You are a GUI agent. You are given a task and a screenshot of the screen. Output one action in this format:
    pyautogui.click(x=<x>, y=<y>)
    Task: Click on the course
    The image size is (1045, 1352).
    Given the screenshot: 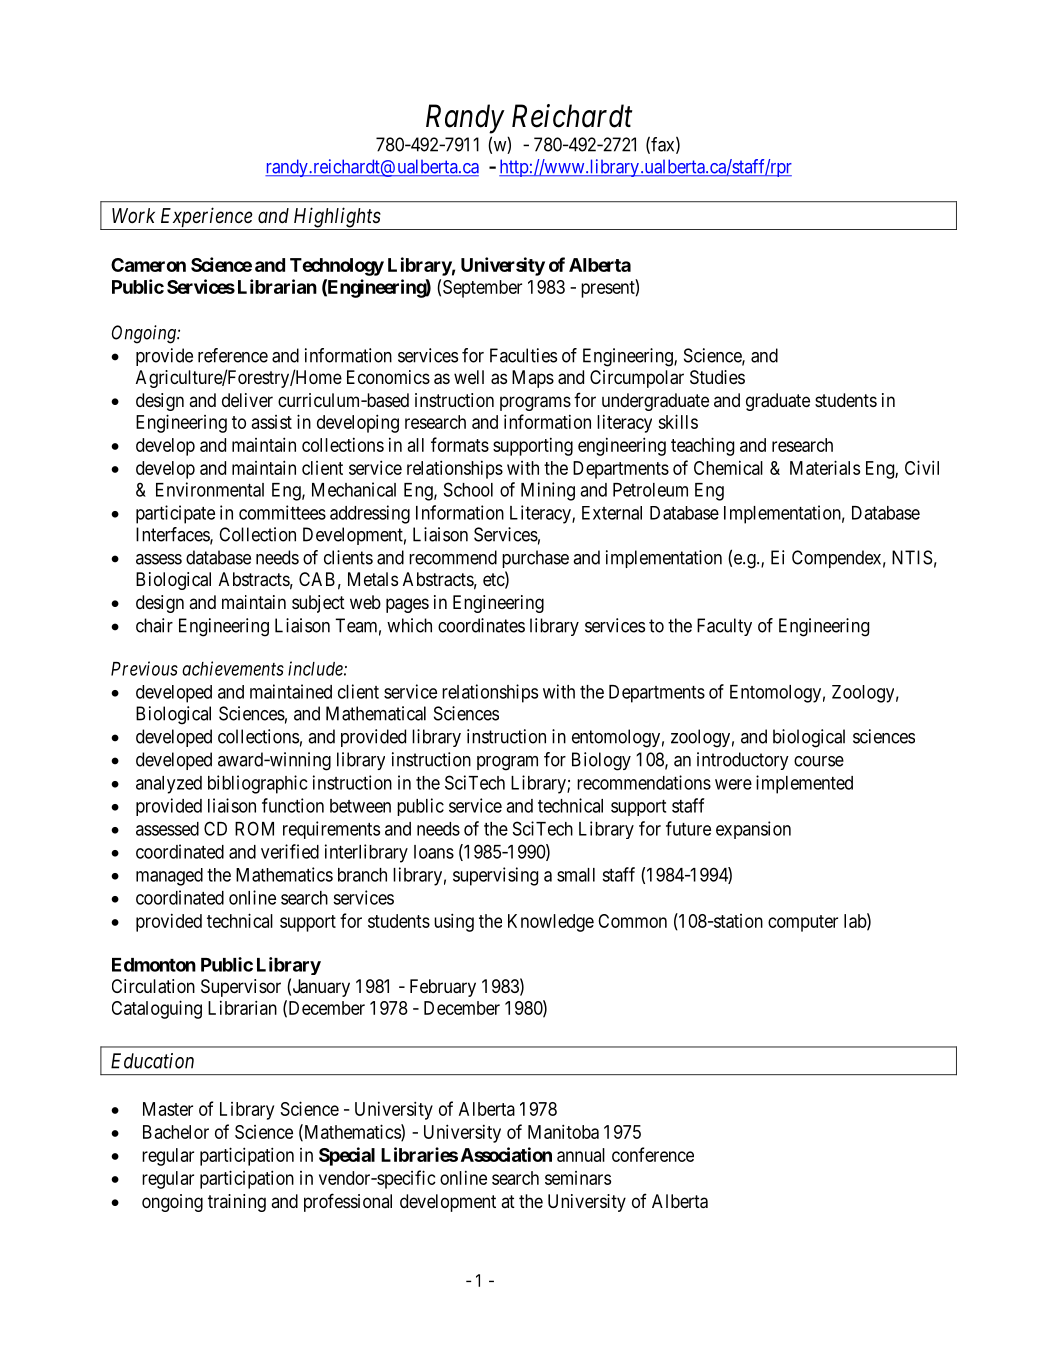 What is the action you would take?
    pyautogui.click(x=819, y=761)
